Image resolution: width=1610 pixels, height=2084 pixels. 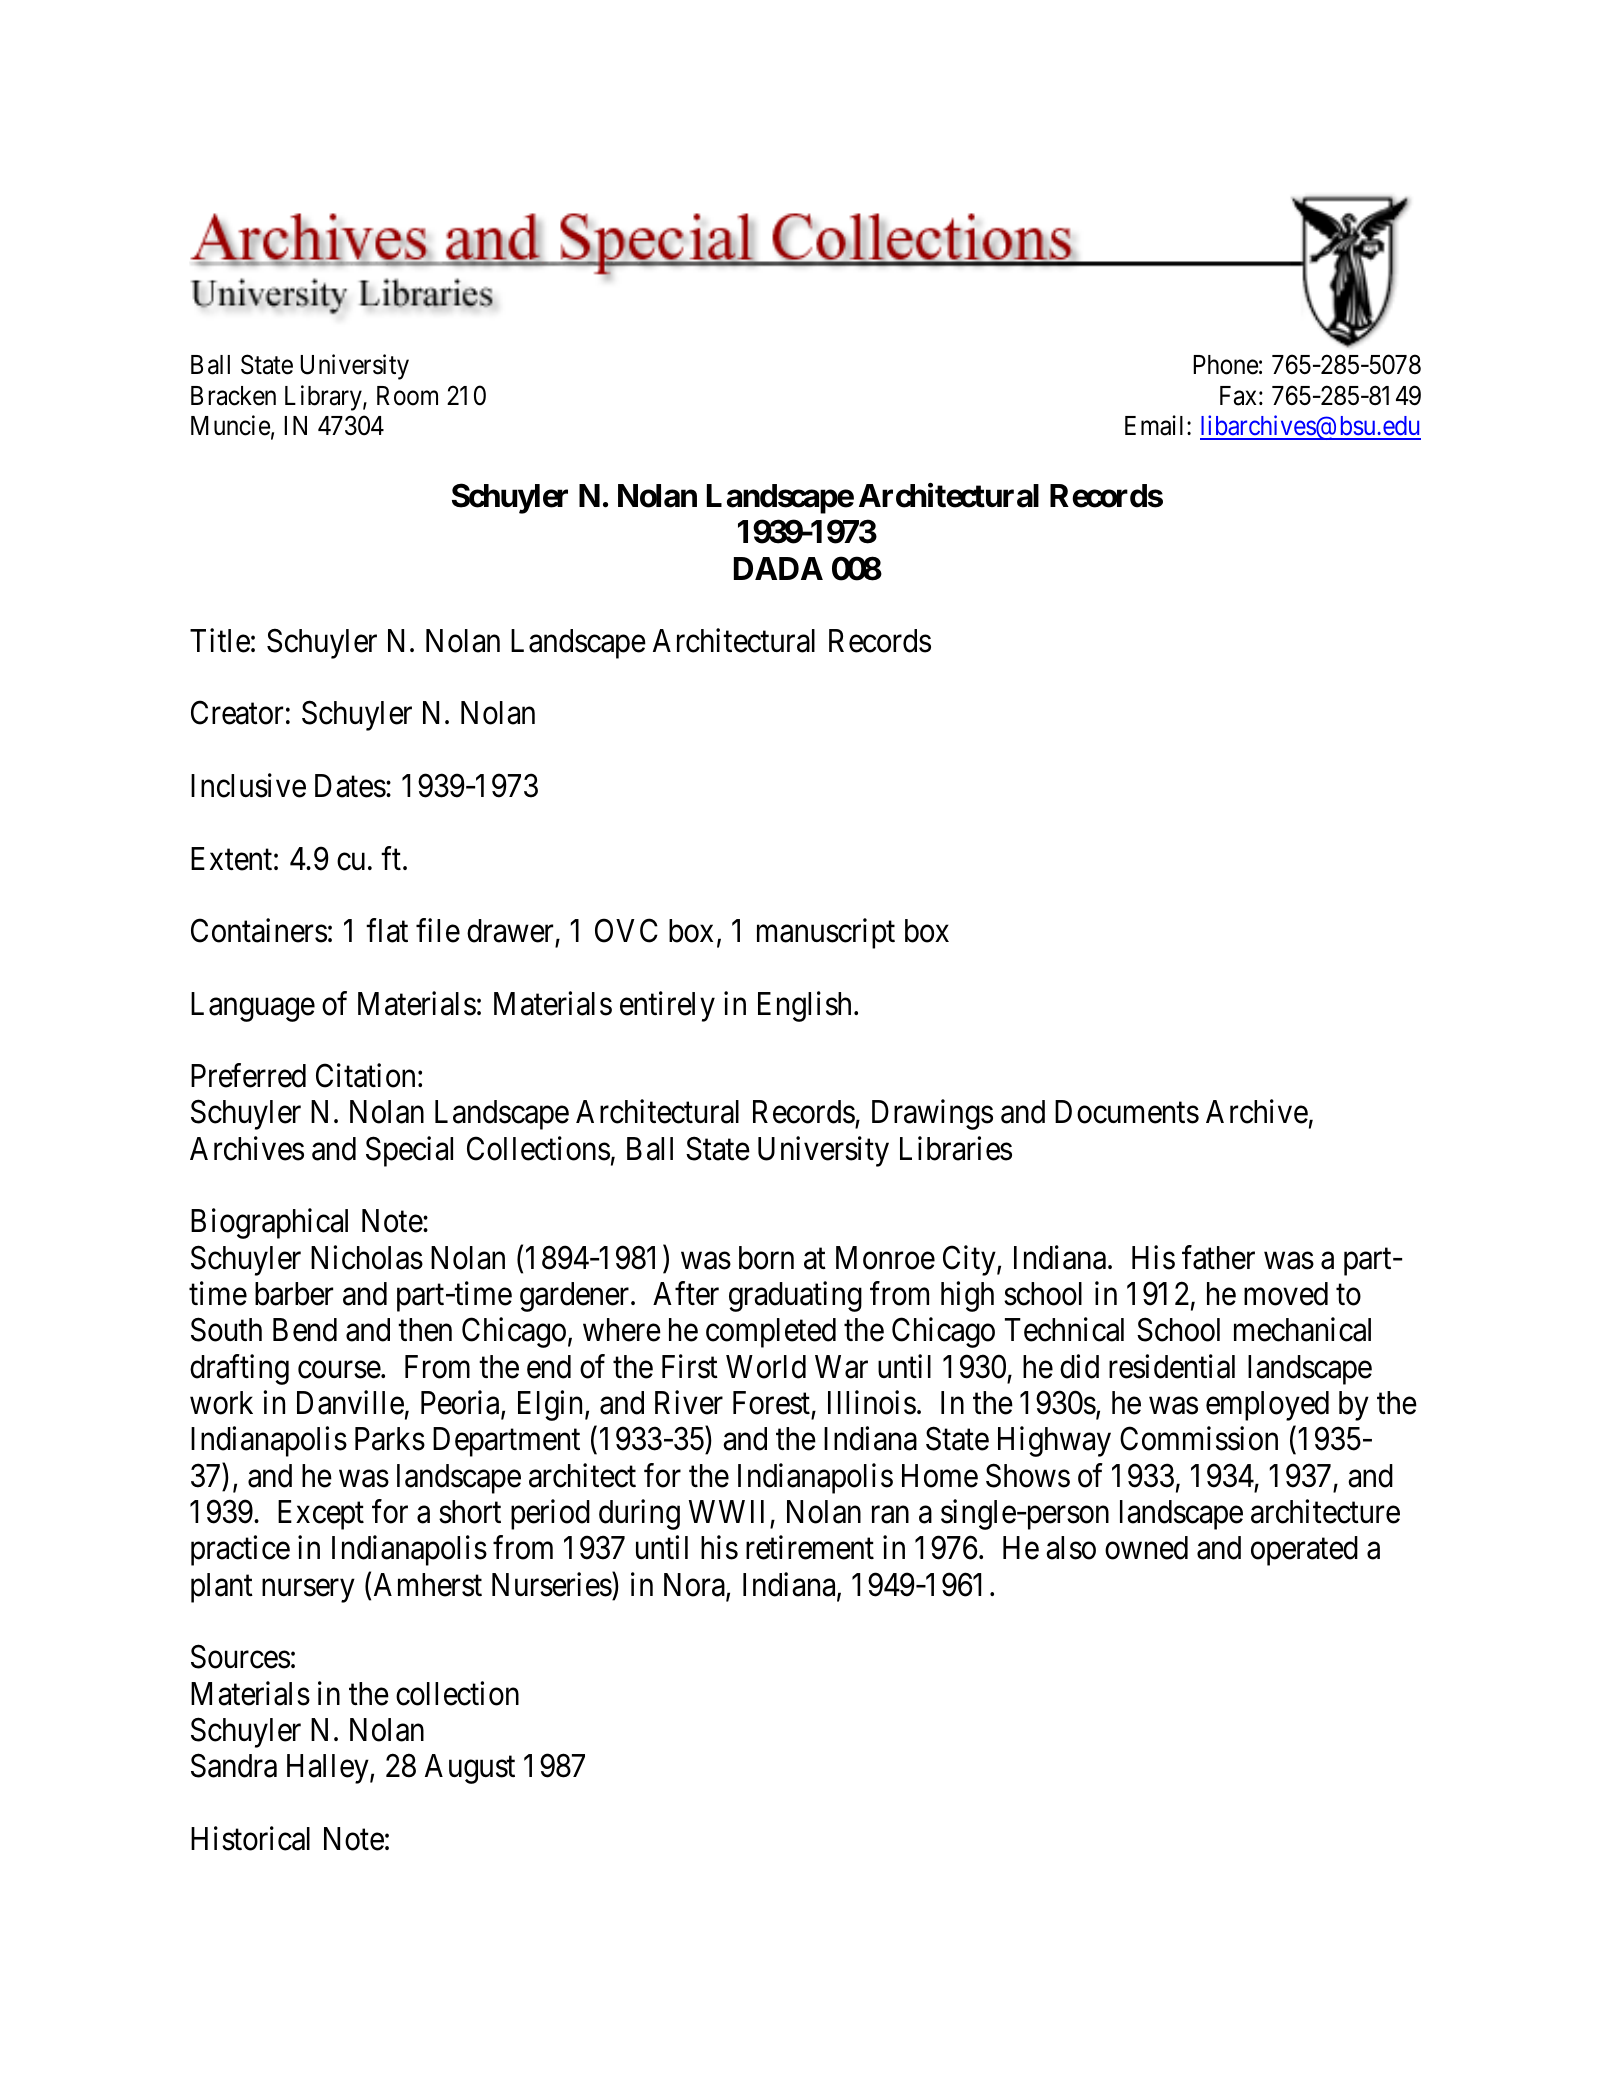 What do you see at coordinates (367, 1257) in the image?
I see `Nicholas` at bounding box center [367, 1257].
